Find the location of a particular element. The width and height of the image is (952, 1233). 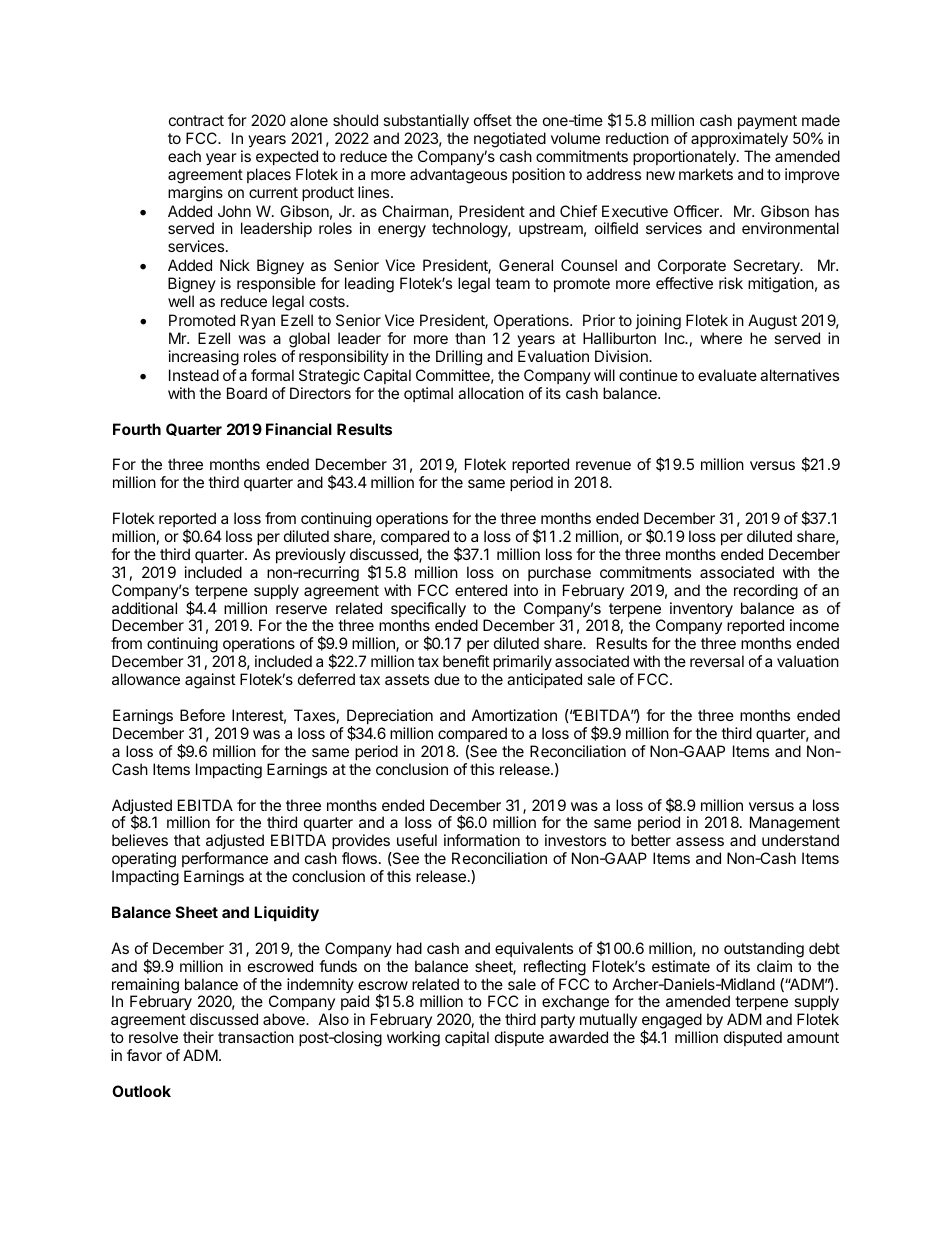

entered is located at coordinates (481, 590).
